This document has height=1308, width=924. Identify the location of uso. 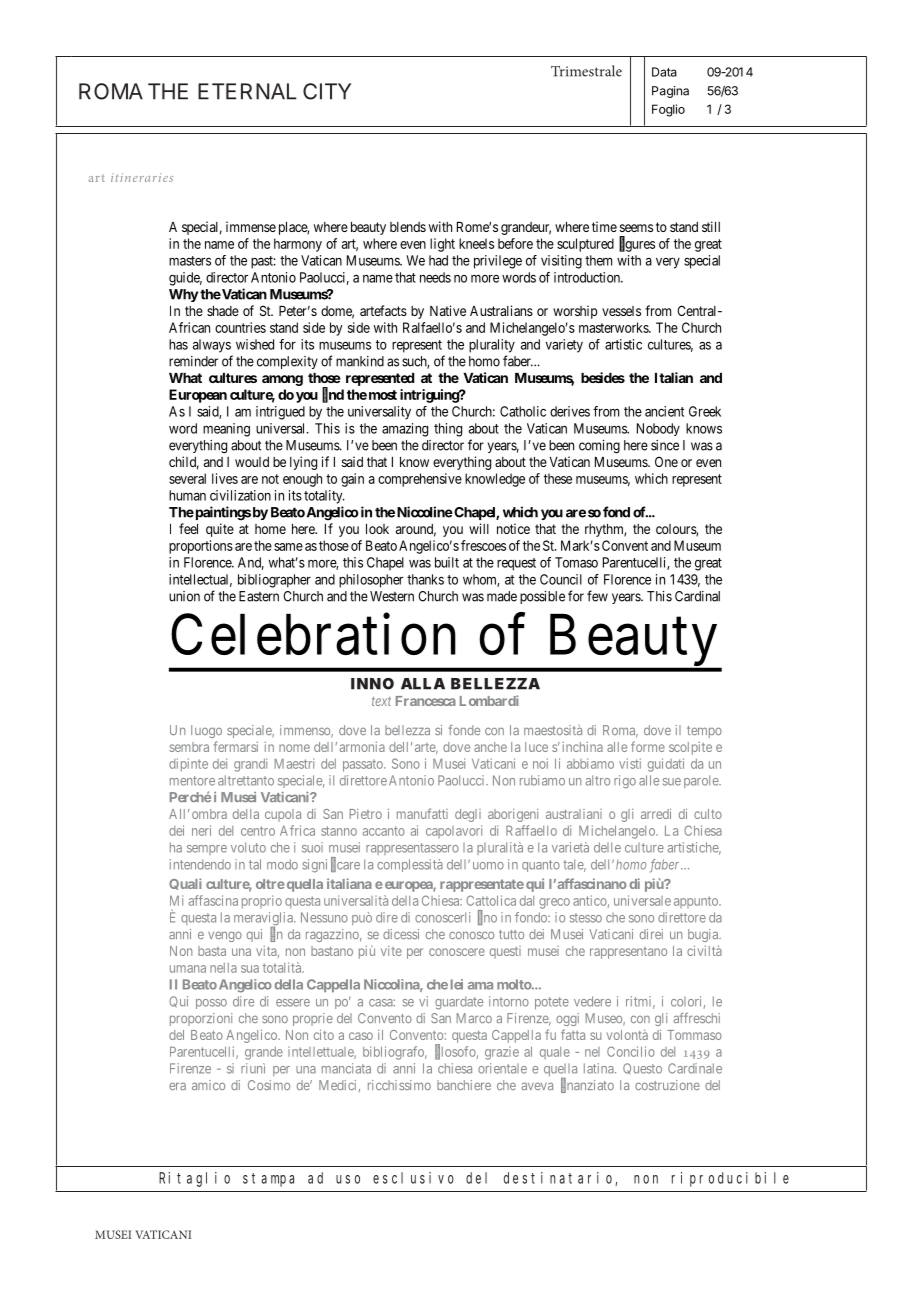
(348, 1179).
